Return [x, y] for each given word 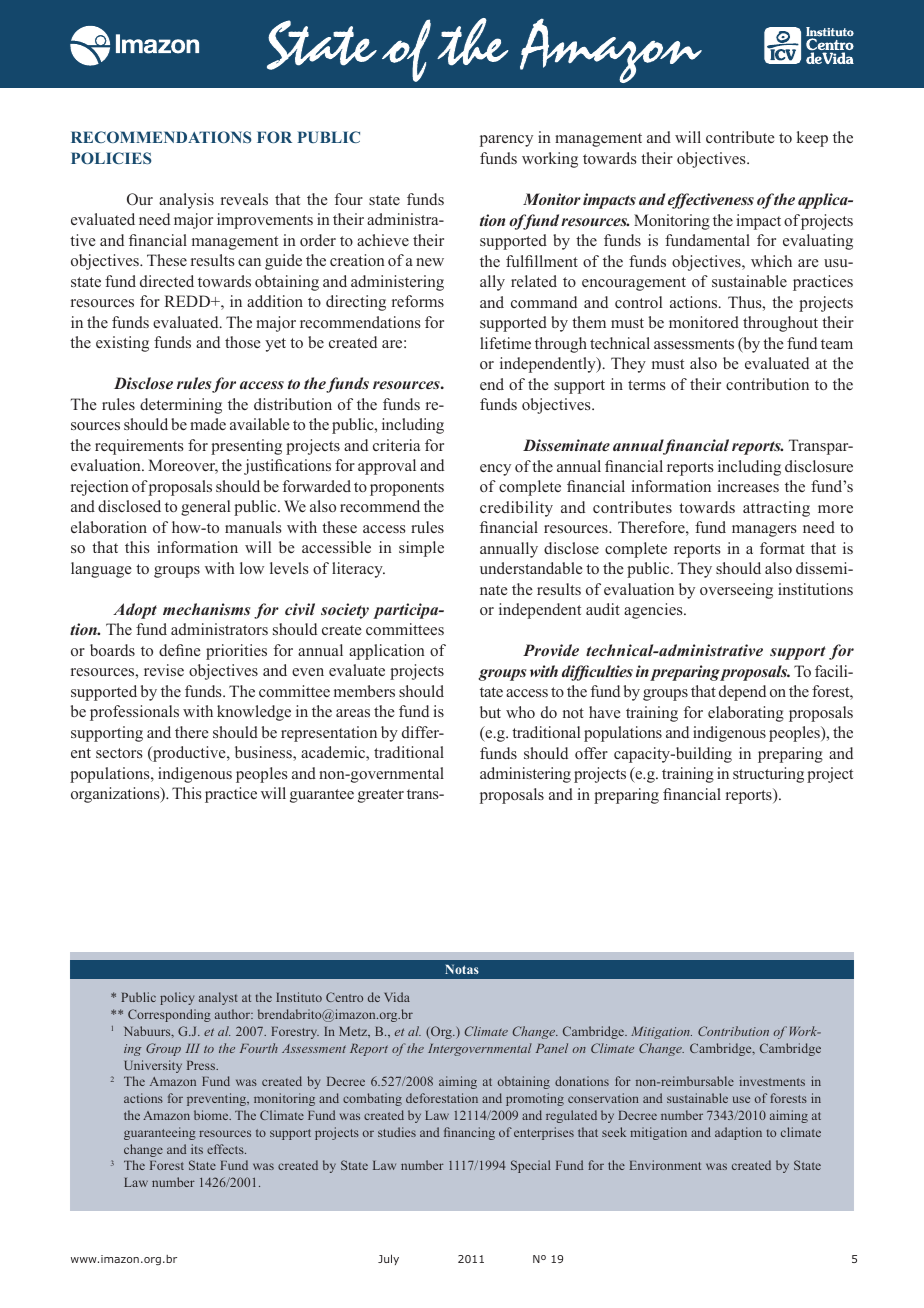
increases [748, 486]
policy [177, 998]
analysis [186, 201]
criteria [396, 445]
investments [772, 1081]
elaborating [746, 714]
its [197, 1149]
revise [164, 670]
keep [812, 139]
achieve [383, 240]
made [208, 424]
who [520, 712]
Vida [397, 997]
